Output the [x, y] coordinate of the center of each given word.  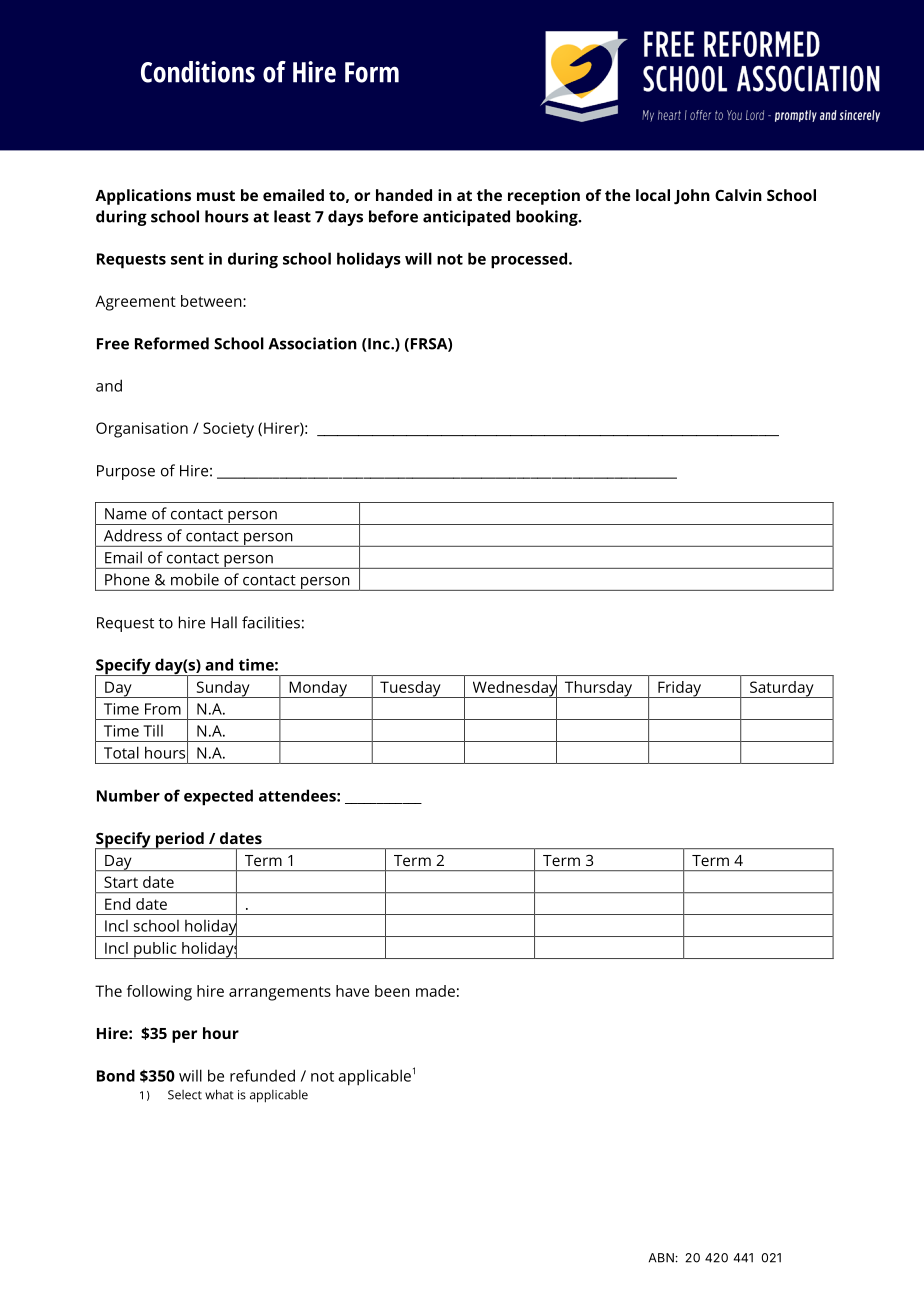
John [692, 197]
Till [153, 731]
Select [185, 1095]
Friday [680, 689]
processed [530, 260]
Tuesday [410, 689]
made [435, 991]
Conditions [198, 72]
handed [404, 195]
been [392, 991]
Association [312, 343]
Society [228, 430]
